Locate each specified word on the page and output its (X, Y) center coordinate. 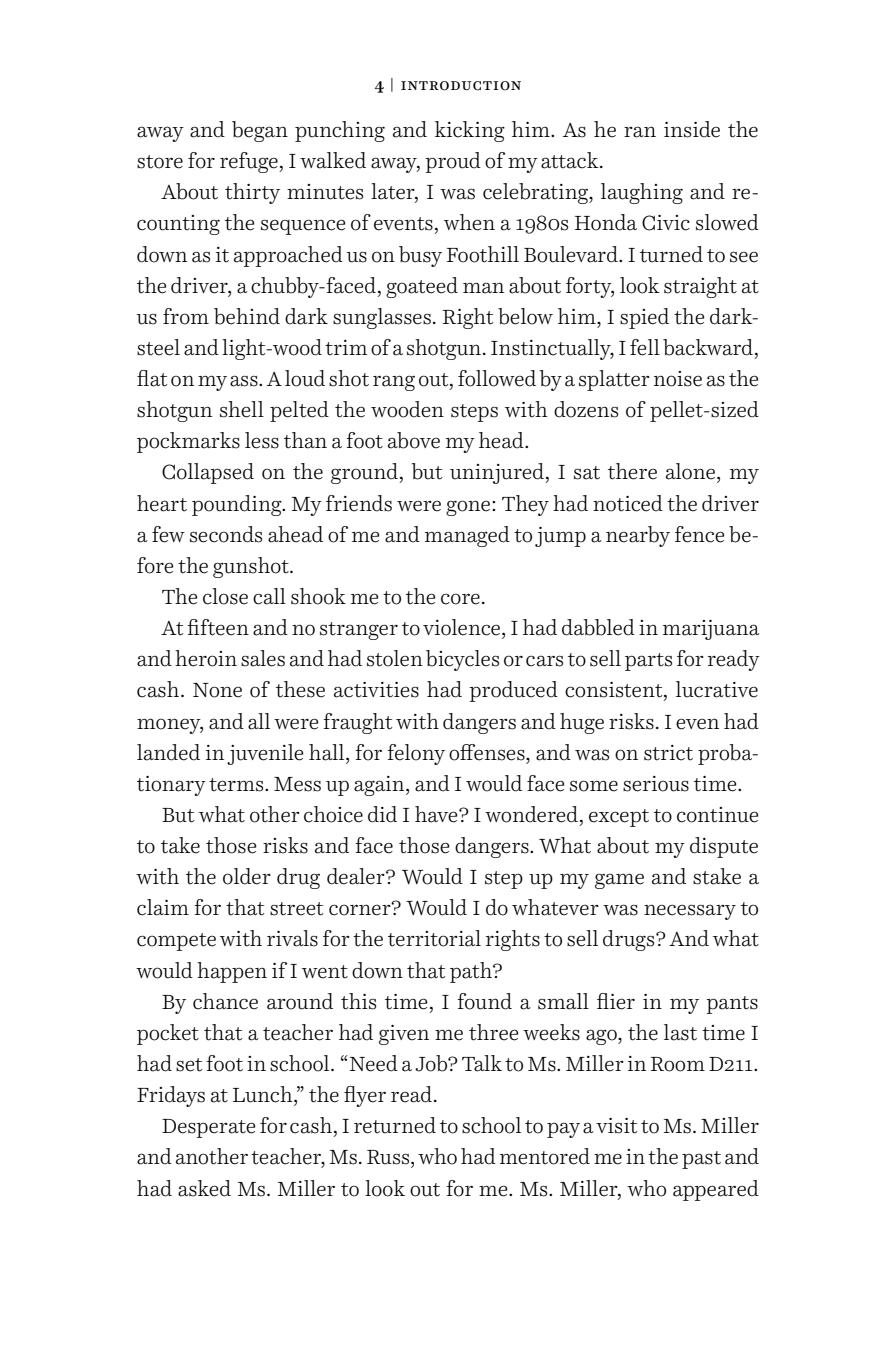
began (260, 131)
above (414, 440)
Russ (389, 1157)
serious (656, 784)
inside (692, 129)
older (247, 876)
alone (692, 471)
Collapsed (208, 473)
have (437, 814)
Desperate (208, 1128)
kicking (470, 131)
